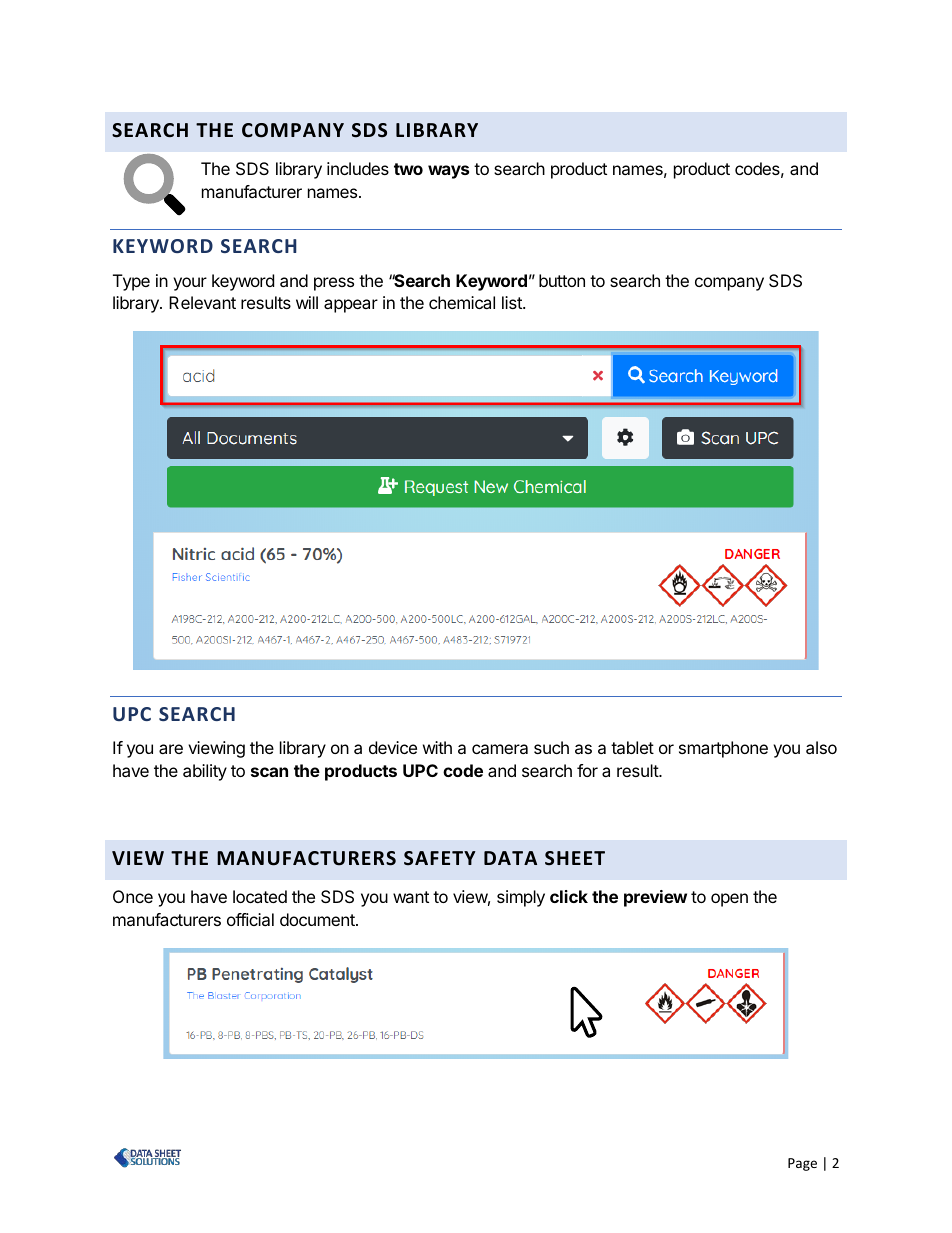  What do you see at coordinates (729, 900) in the screenshot?
I see `open` at bounding box center [729, 900].
